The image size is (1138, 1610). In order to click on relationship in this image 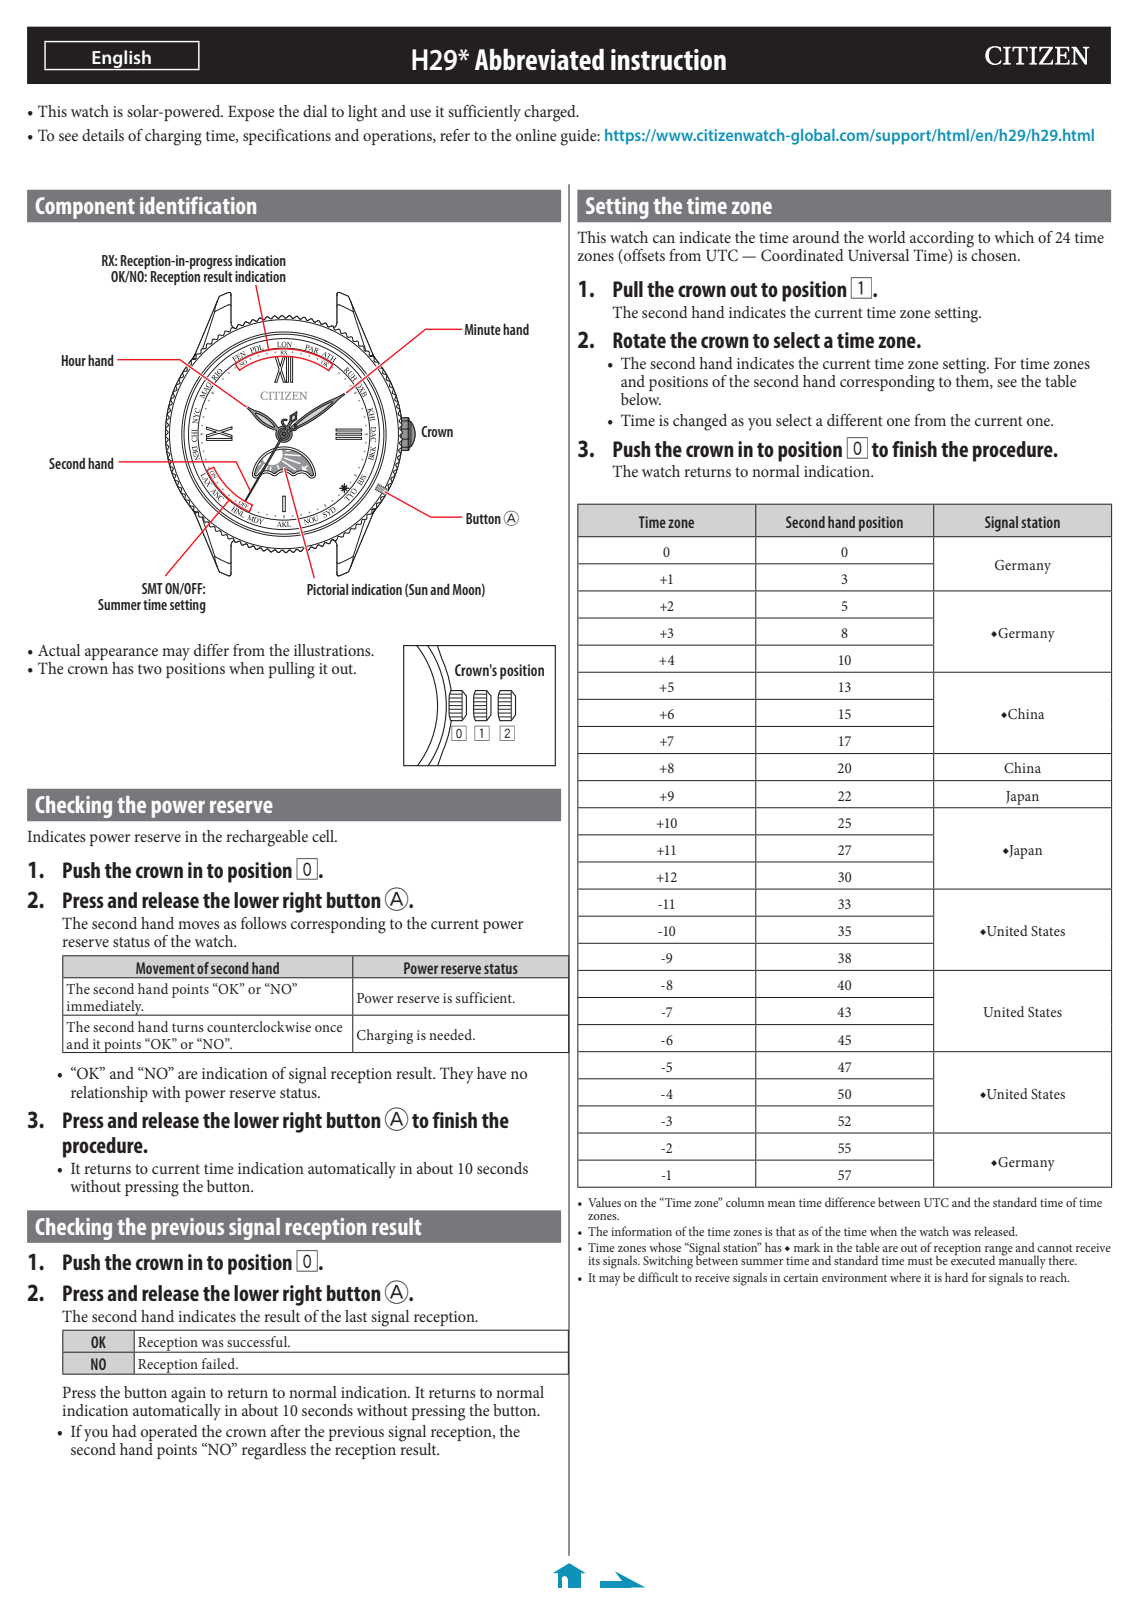, I will do `click(109, 1094)`.
